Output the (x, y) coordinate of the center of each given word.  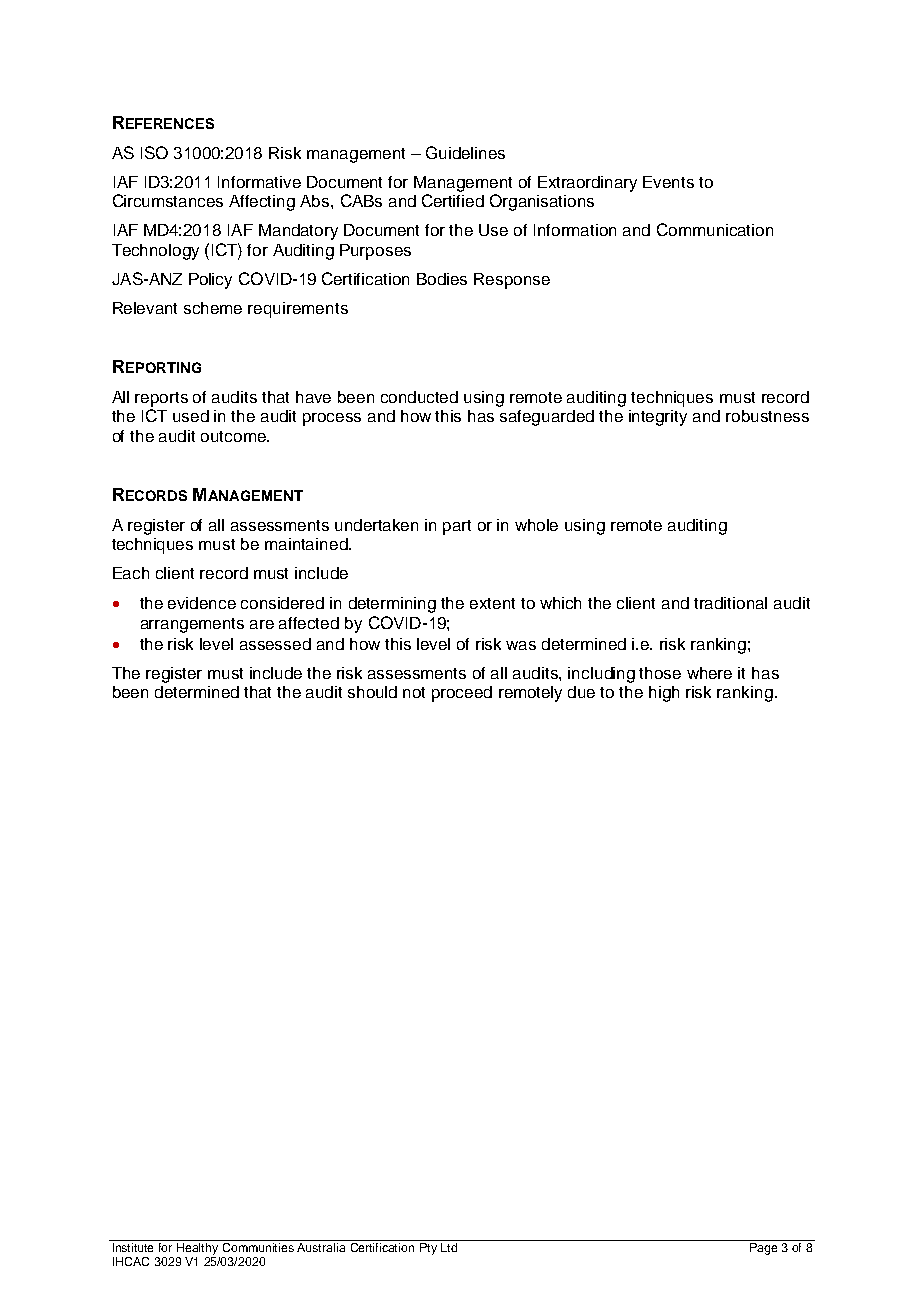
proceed (462, 694)
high (664, 694)
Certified (453, 200)
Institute (133, 1247)
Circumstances (168, 200)
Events (668, 182)
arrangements (192, 625)
